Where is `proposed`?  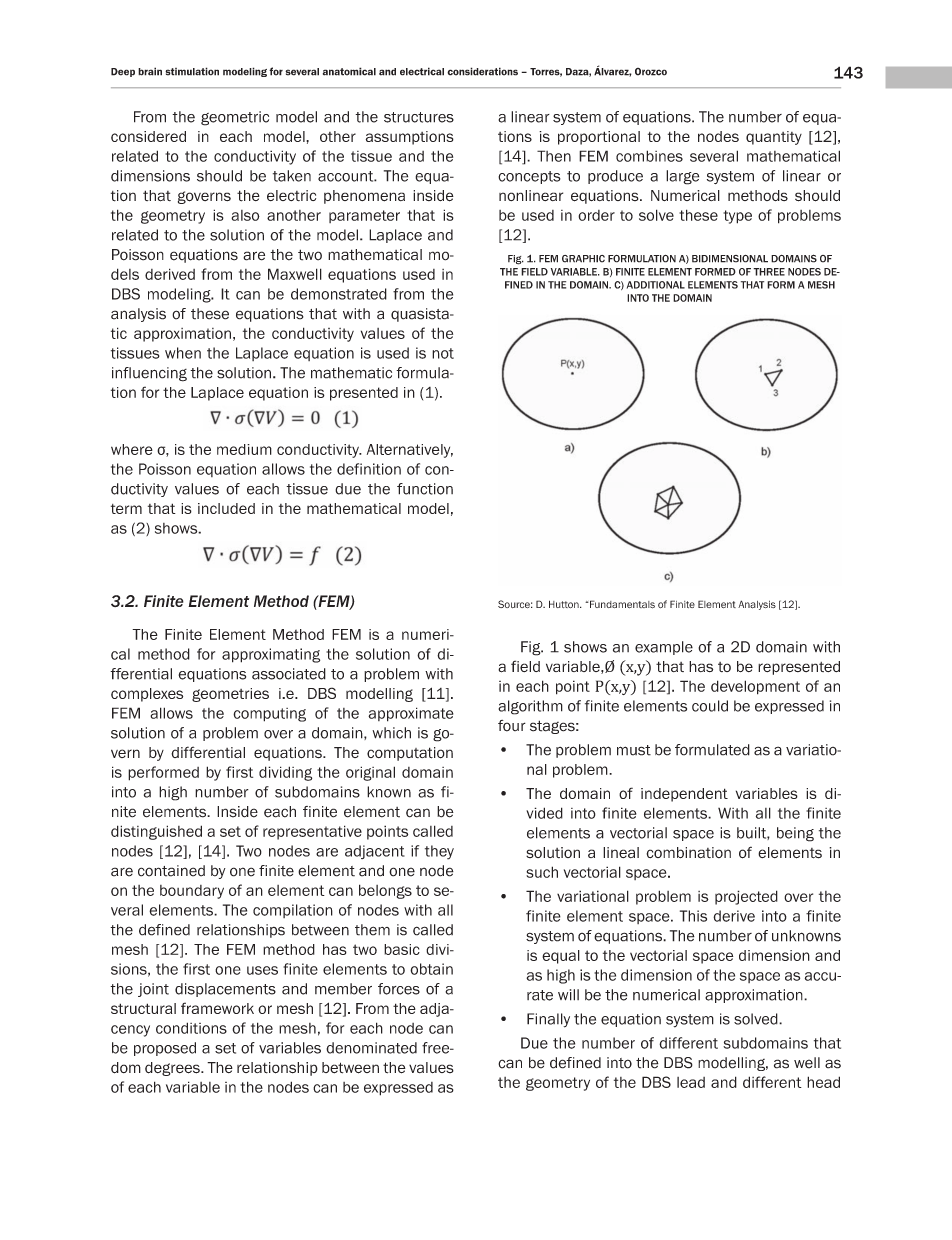 proposed is located at coordinates (165, 1049).
